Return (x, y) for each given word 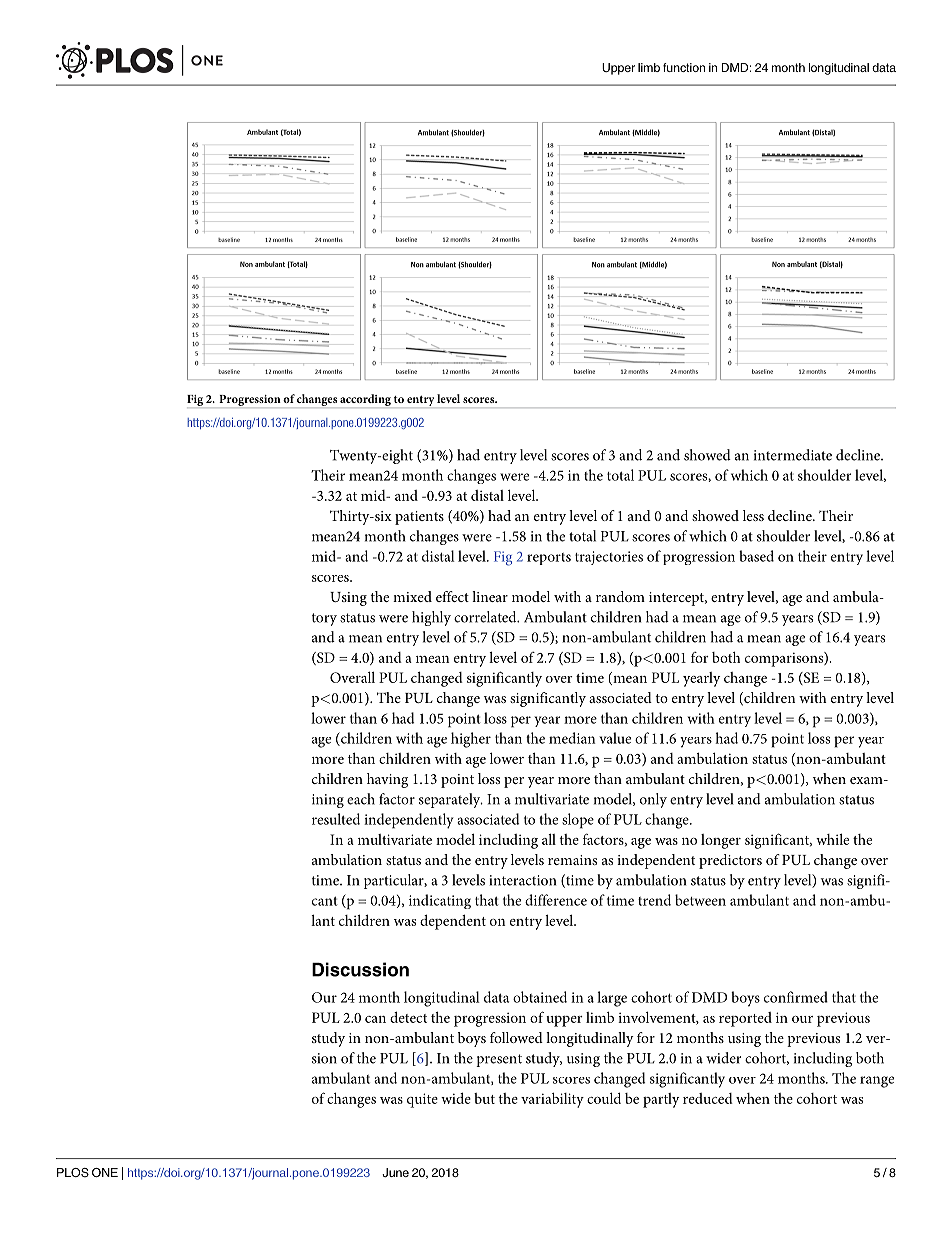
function (684, 67)
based (756, 556)
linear (490, 596)
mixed (412, 596)
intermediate (793, 455)
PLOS (73, 1172)
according (365, 401)
